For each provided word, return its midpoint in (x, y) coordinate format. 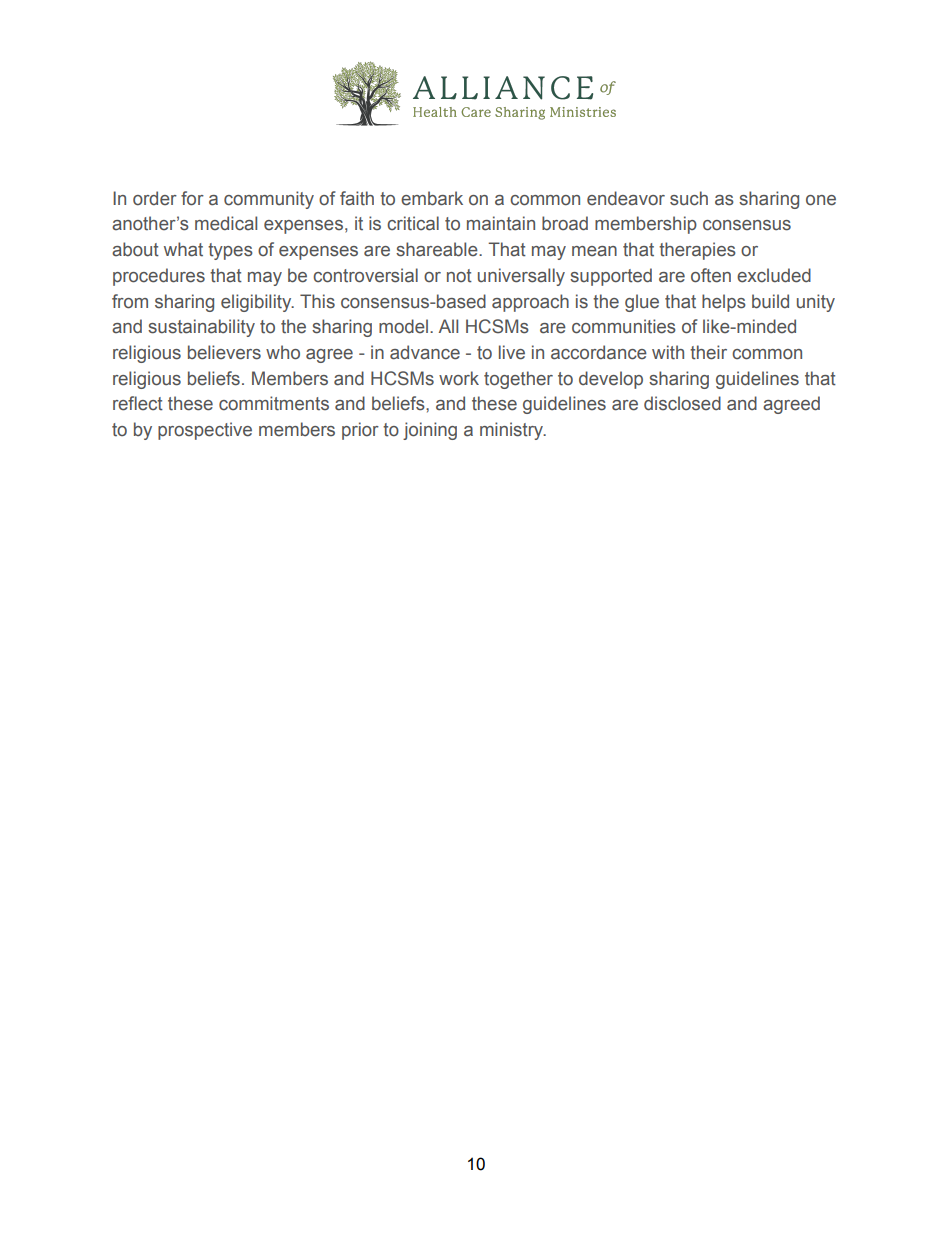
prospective (205, 431)
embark (432, 198)
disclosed (682, 403)
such (689, 198)
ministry (513, 431)
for (192, 198)
